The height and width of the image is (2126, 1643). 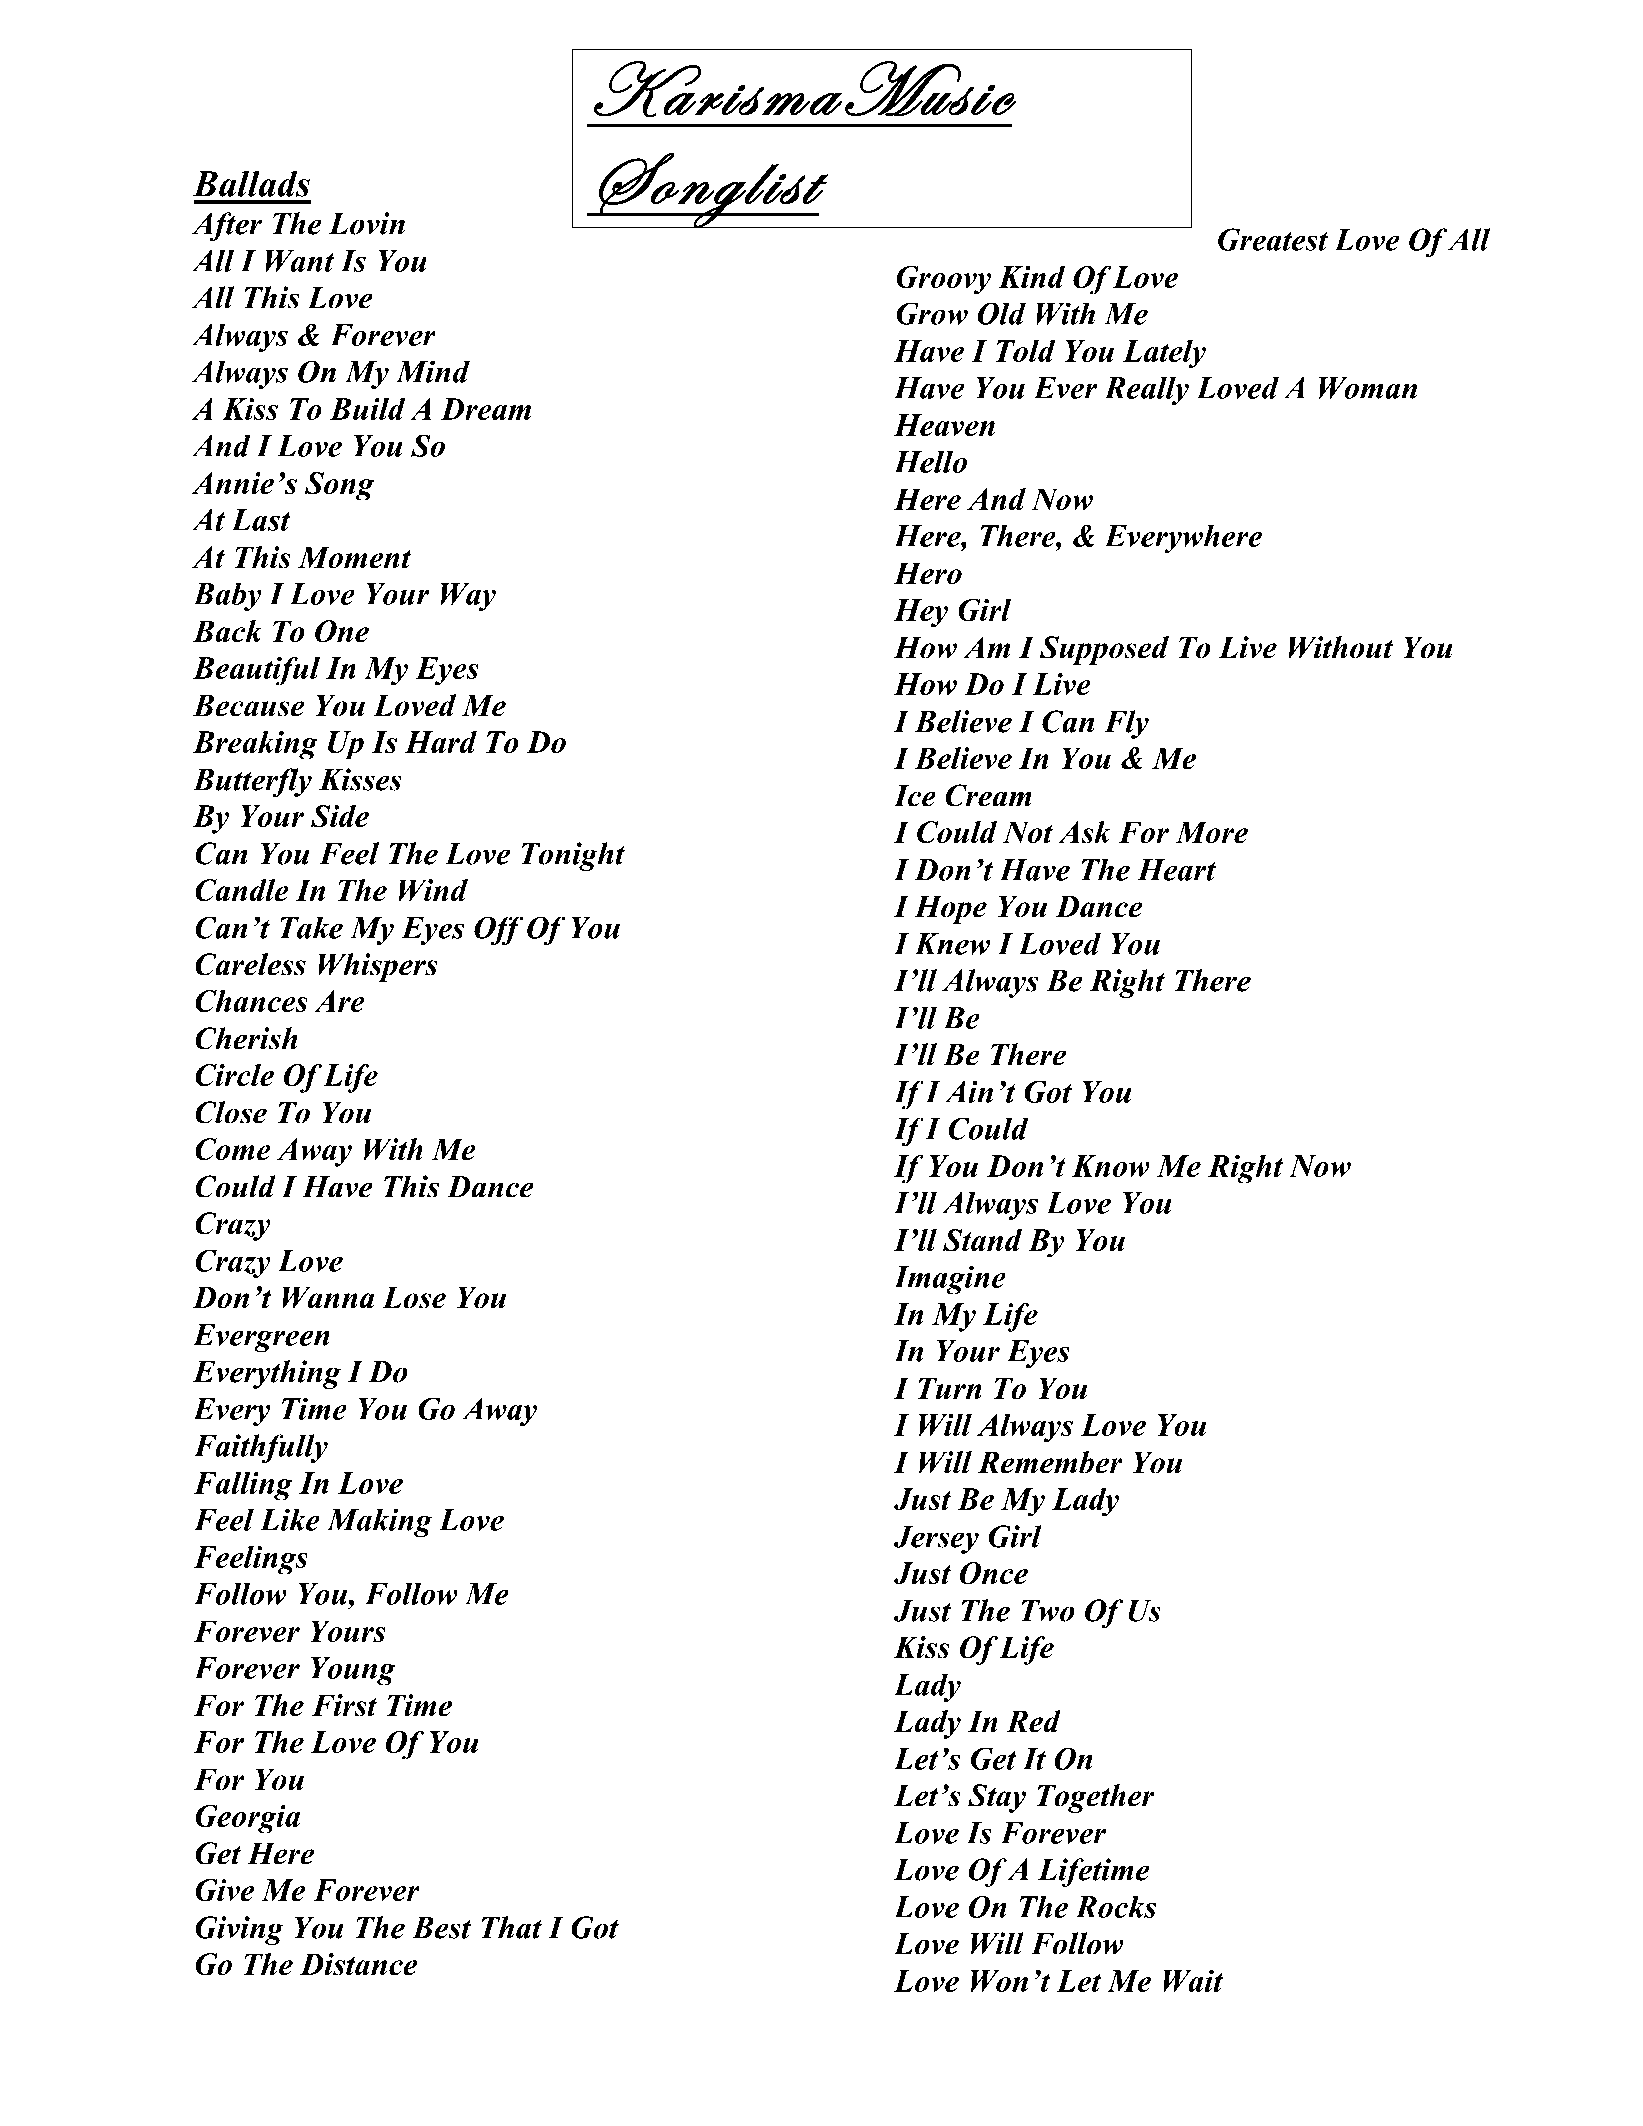 What do you see at coordinates (358, 1964) in the image?
I see `Distance` at bounding box center [358, 1964].
